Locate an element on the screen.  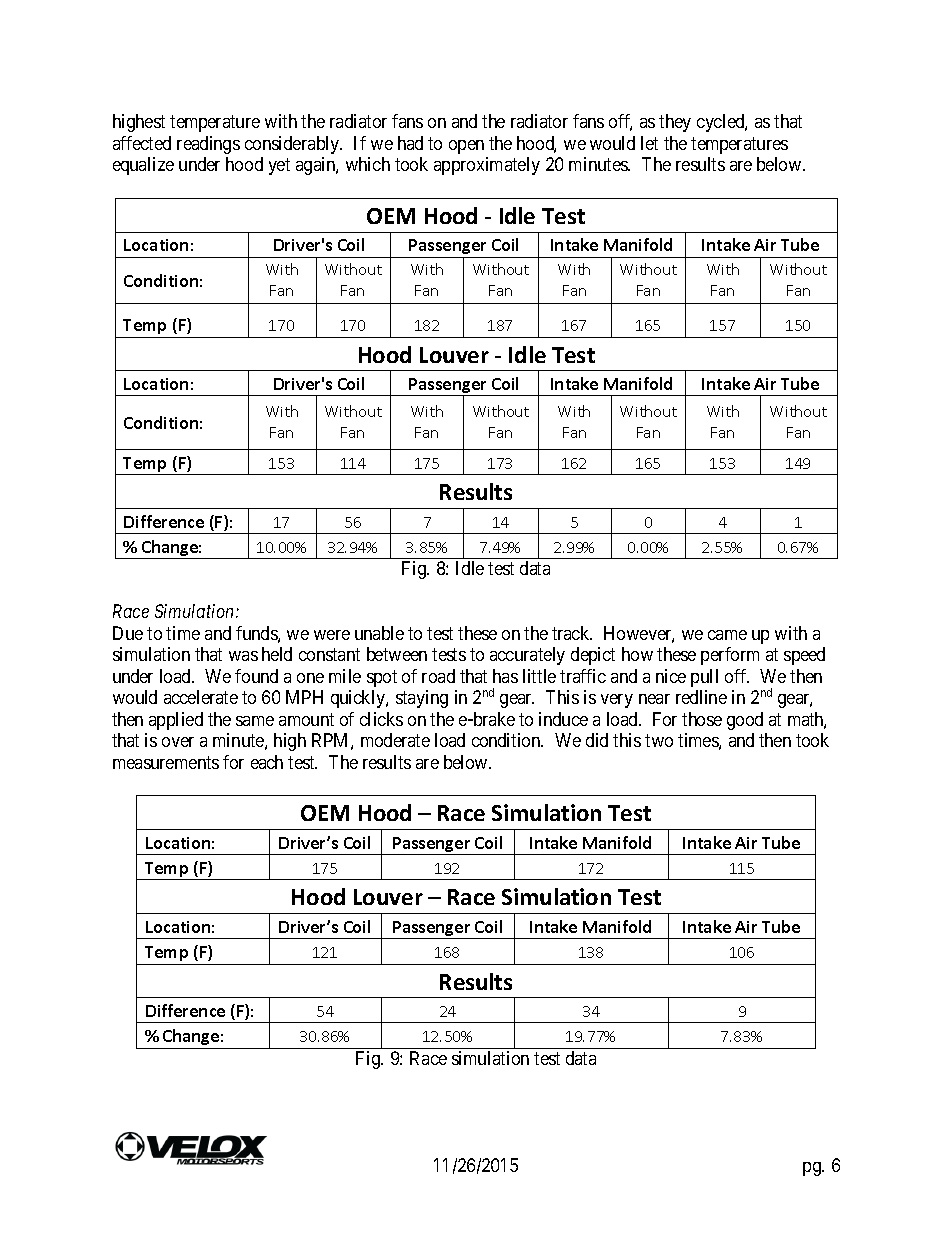
open is located at coordinates (466, 147).
